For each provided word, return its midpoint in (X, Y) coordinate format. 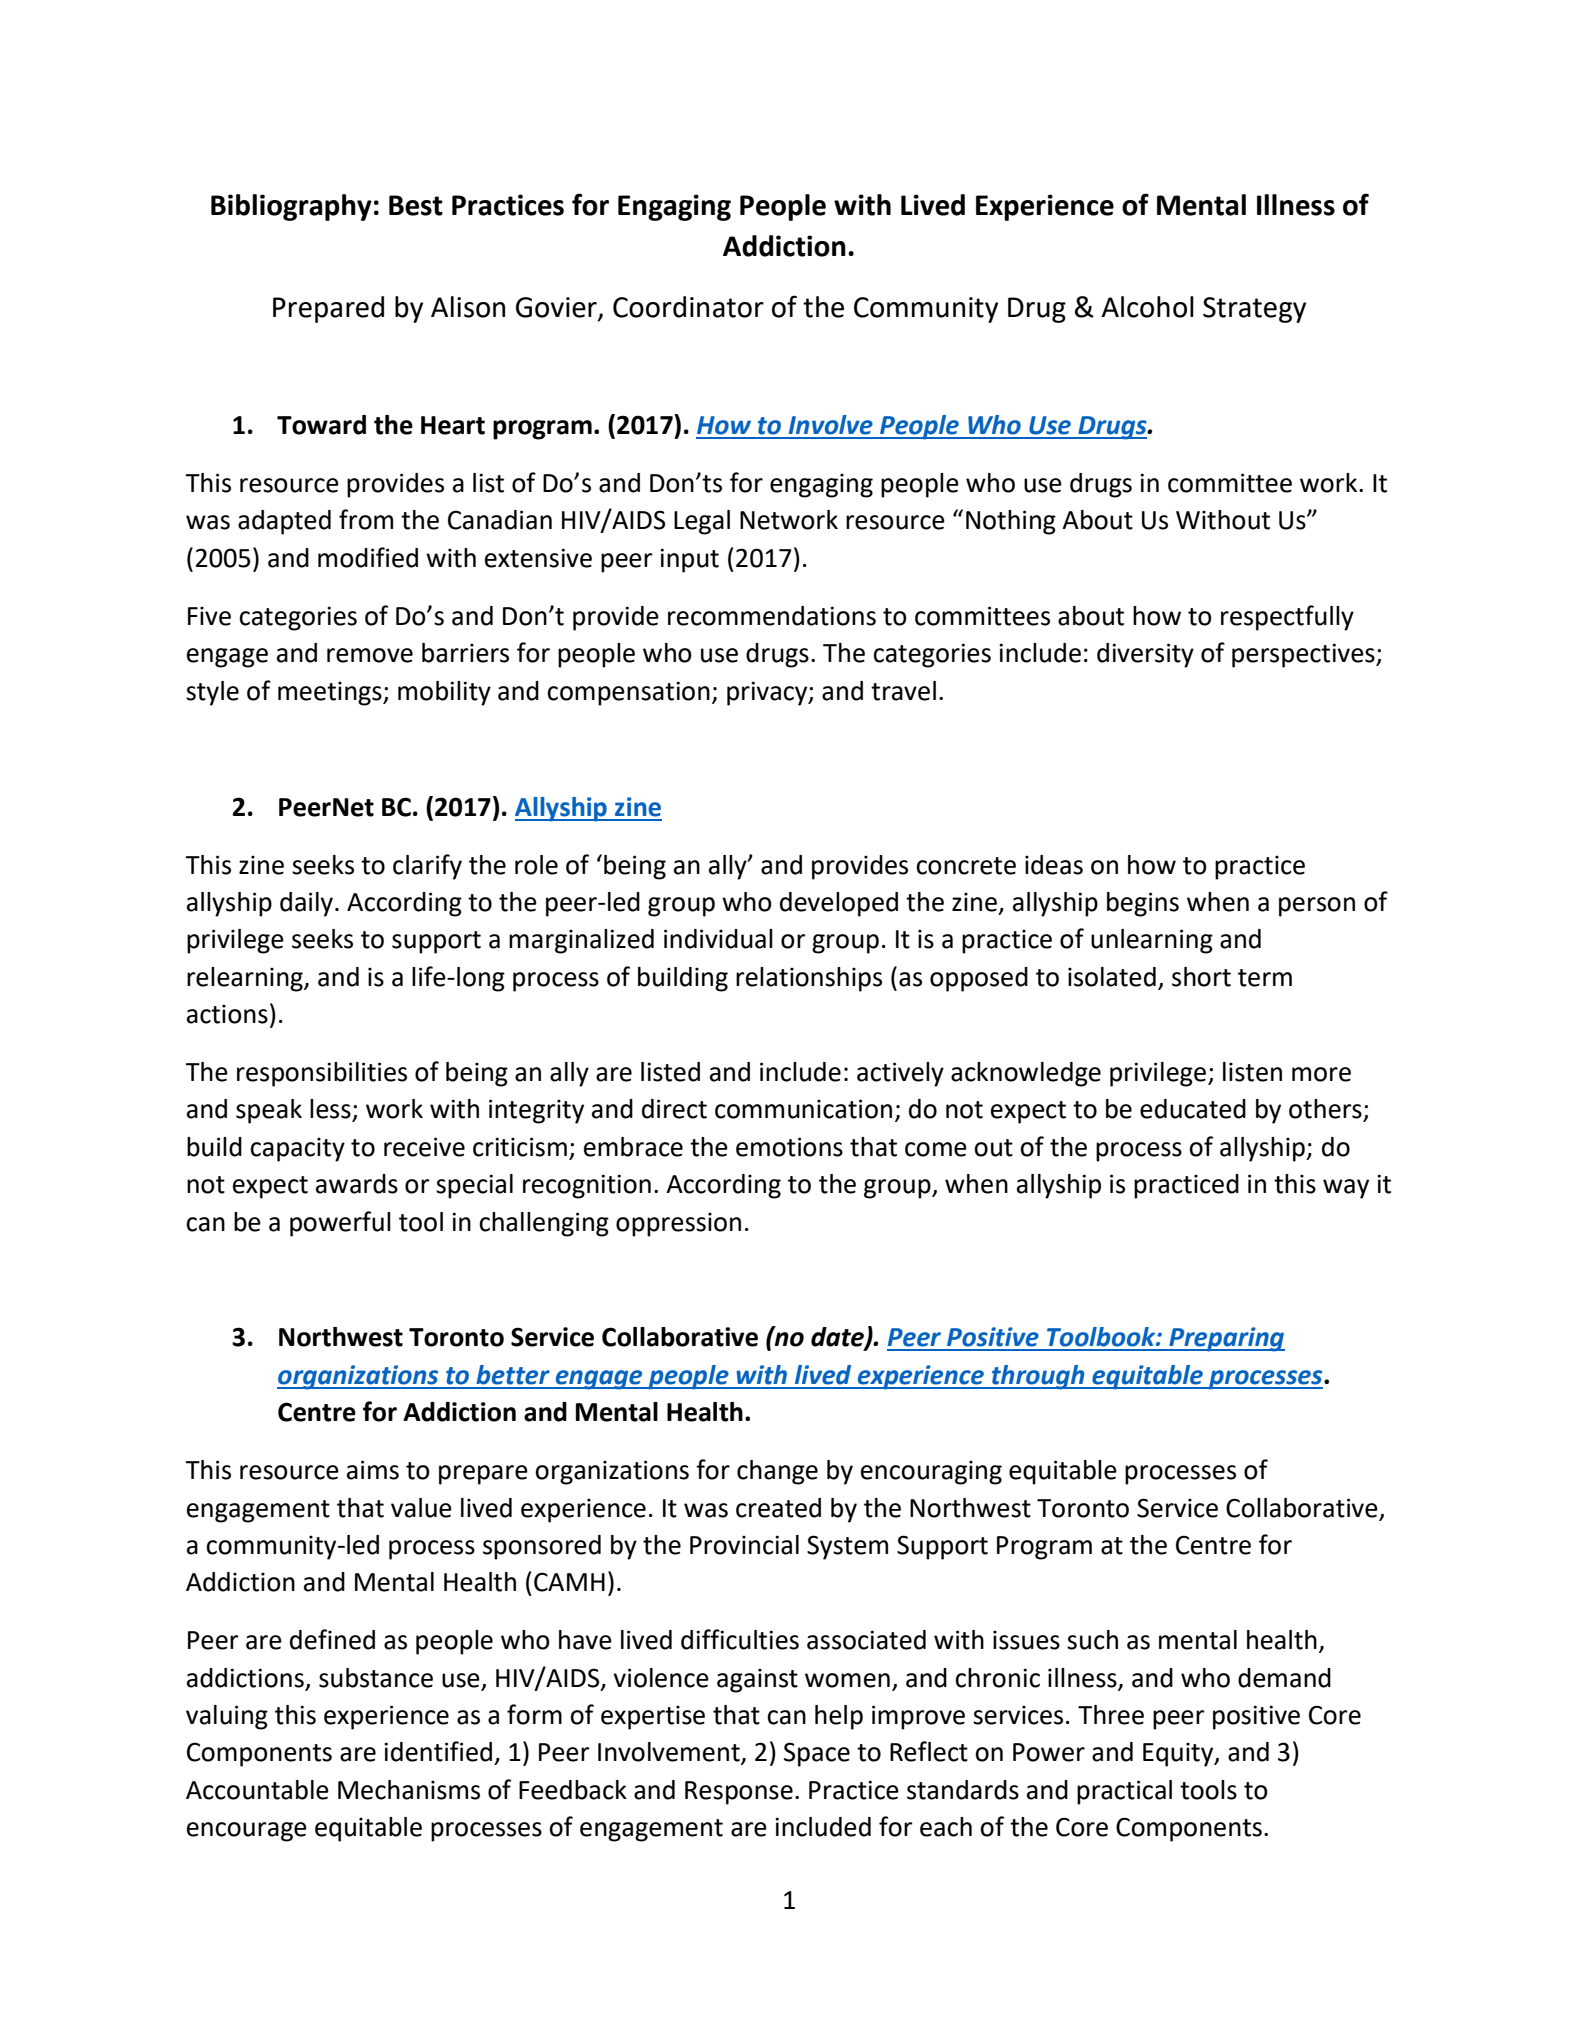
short (1201, 977)
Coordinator (688, 307)
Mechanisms (409, 1790)
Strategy (1254, 310)
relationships (809, 979)
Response (739, 1793)
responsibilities (322, 1074)
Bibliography (291, 207)
